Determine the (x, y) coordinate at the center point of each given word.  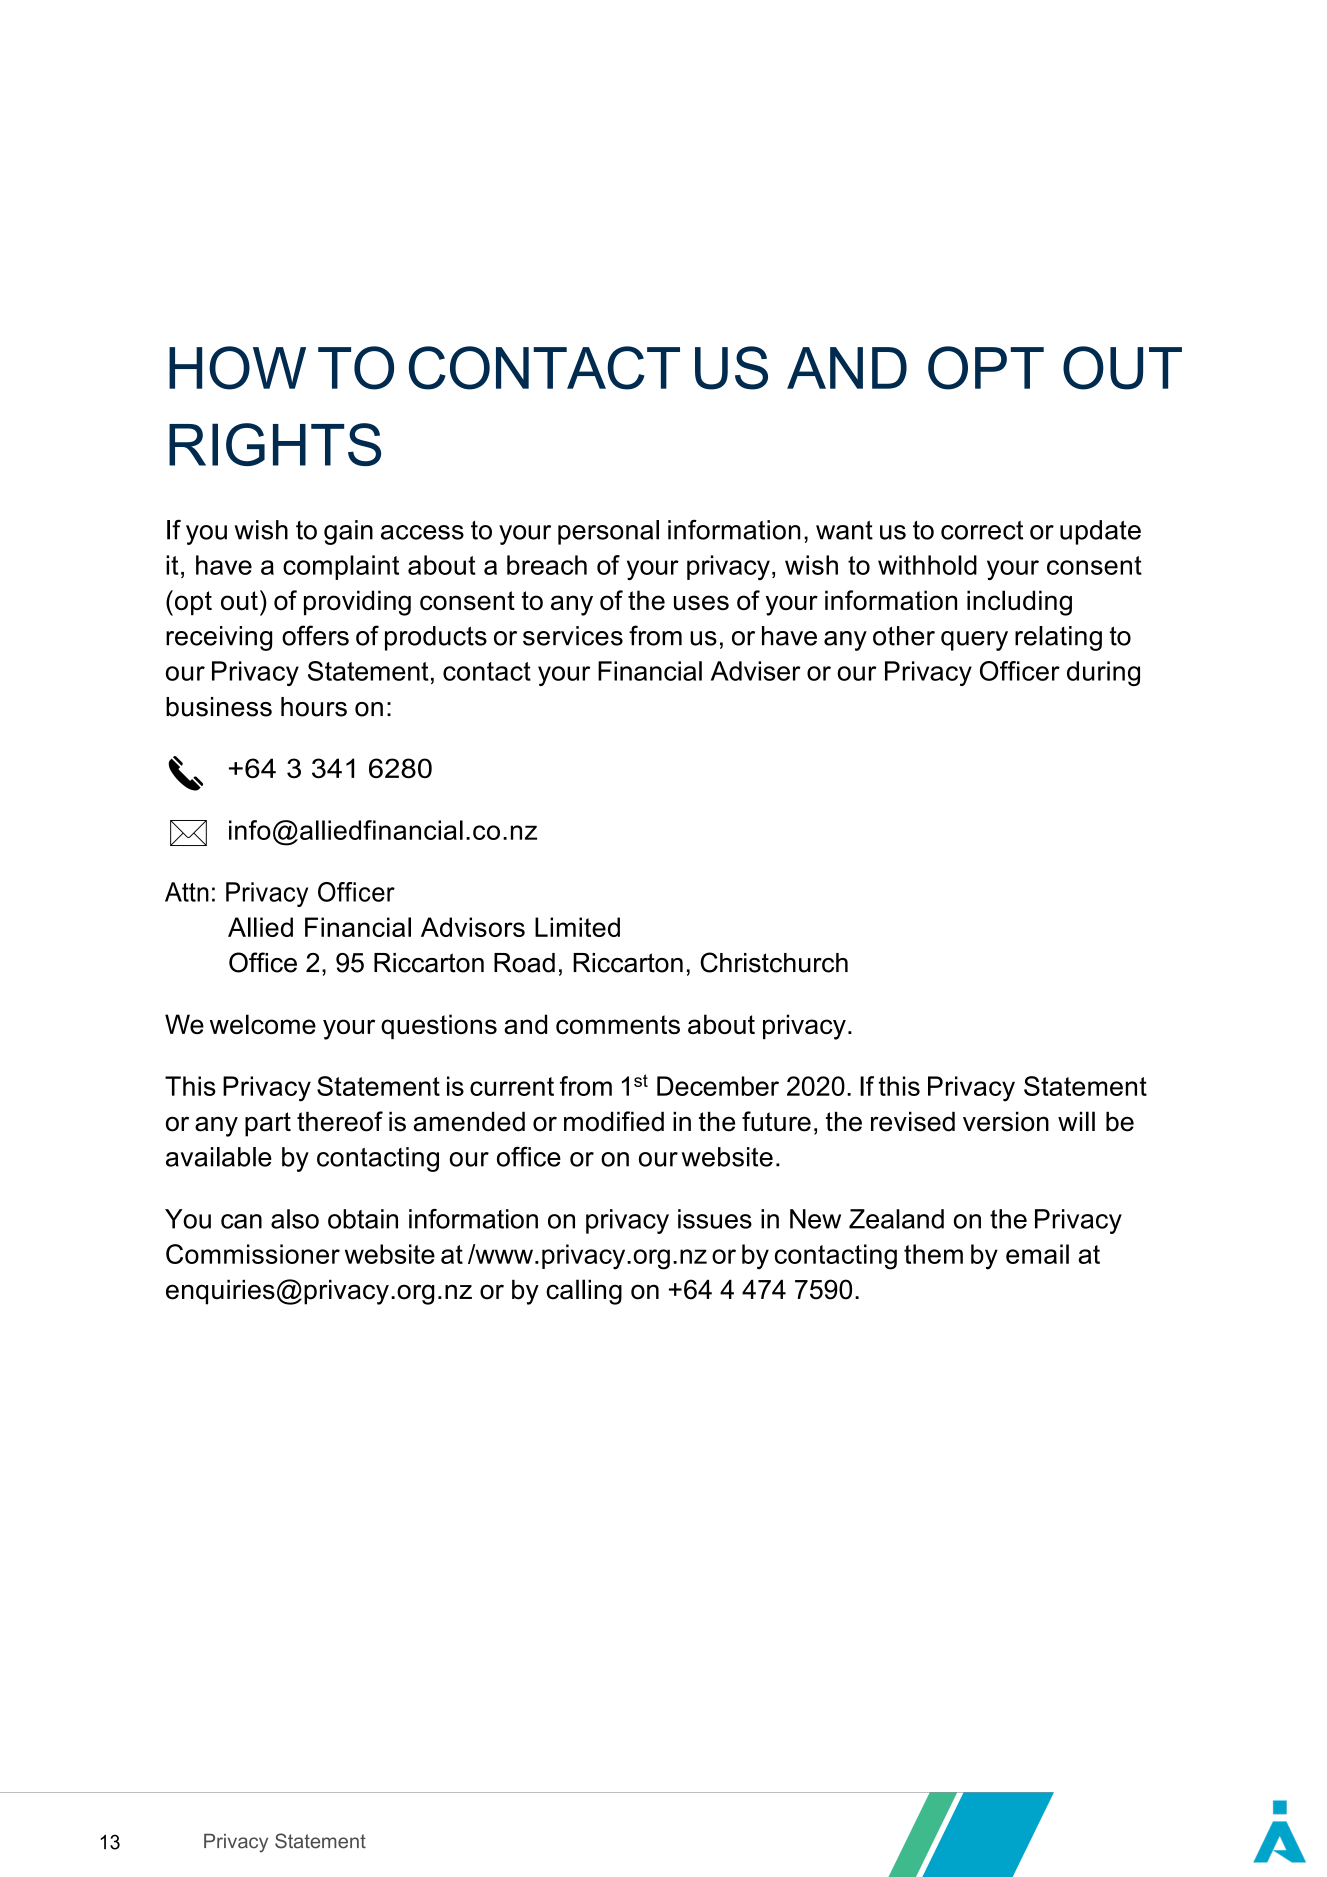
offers (315, 635)
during (1103, 673)
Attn (187, 892)
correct (982, 530)
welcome (263, 1024)
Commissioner (253, 1254)
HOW (237, 368)
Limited (577, 927)
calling (584, 1292)
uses (701, 603)
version (1006, 1122)
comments (618, 1024)
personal (608, 532)
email (1037, 1254)
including (1019, 603)
